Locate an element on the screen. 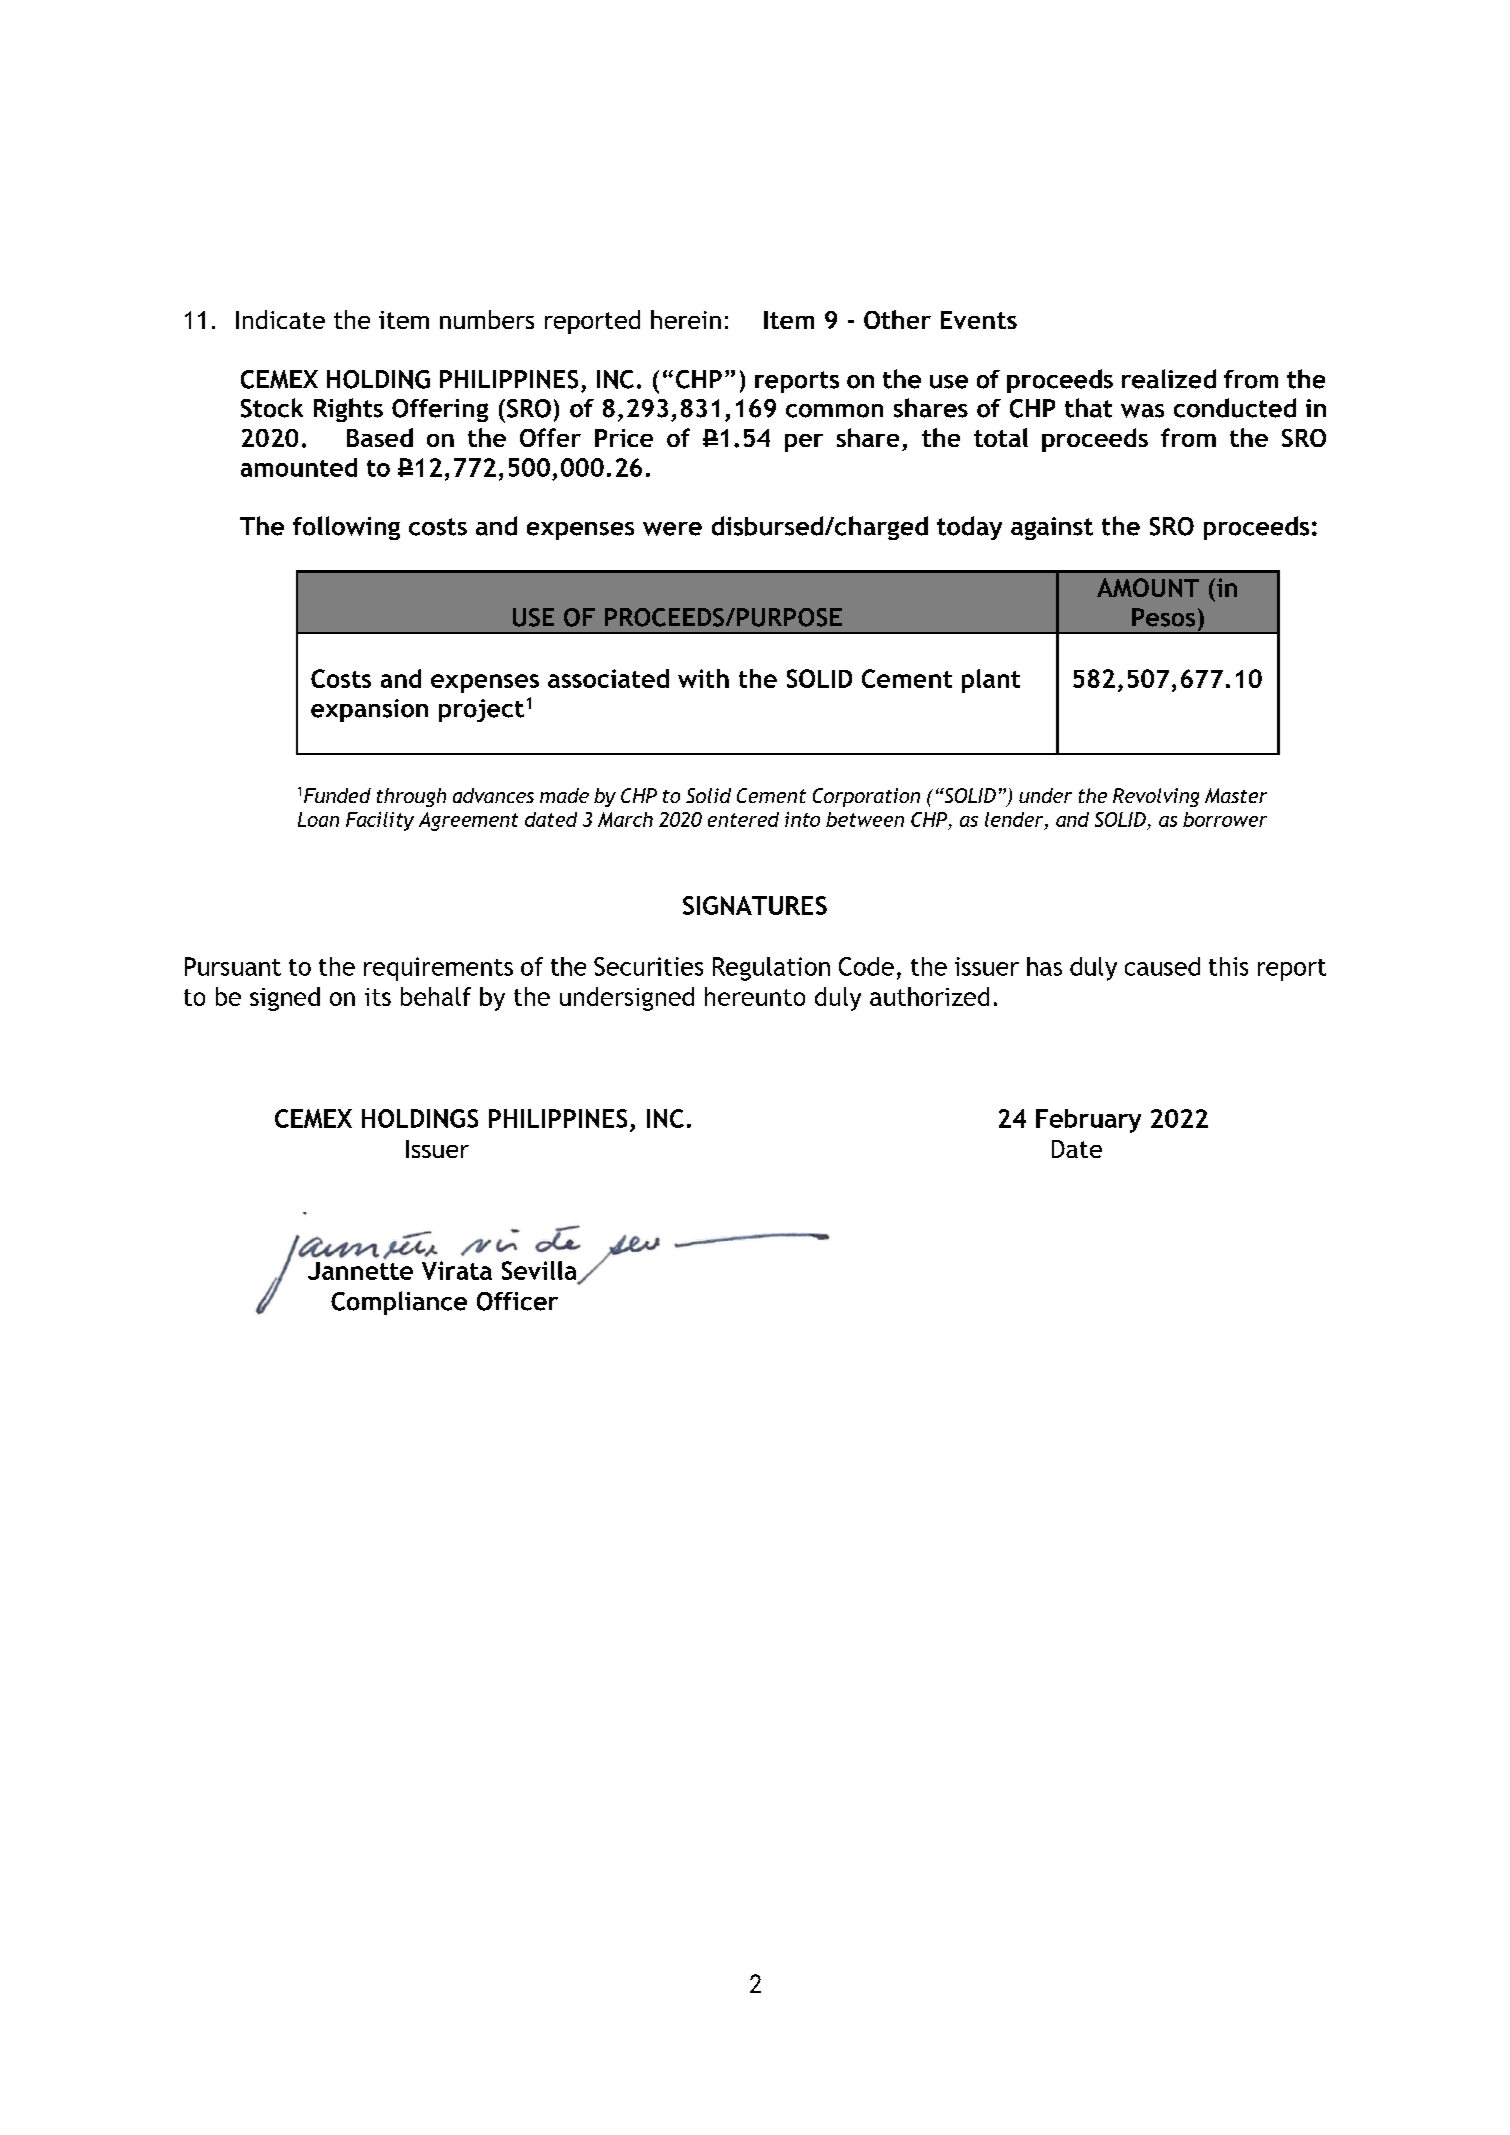 The width and height of the screenshot is (1510, 2135). February is located at coordinates (1088, 1121).
